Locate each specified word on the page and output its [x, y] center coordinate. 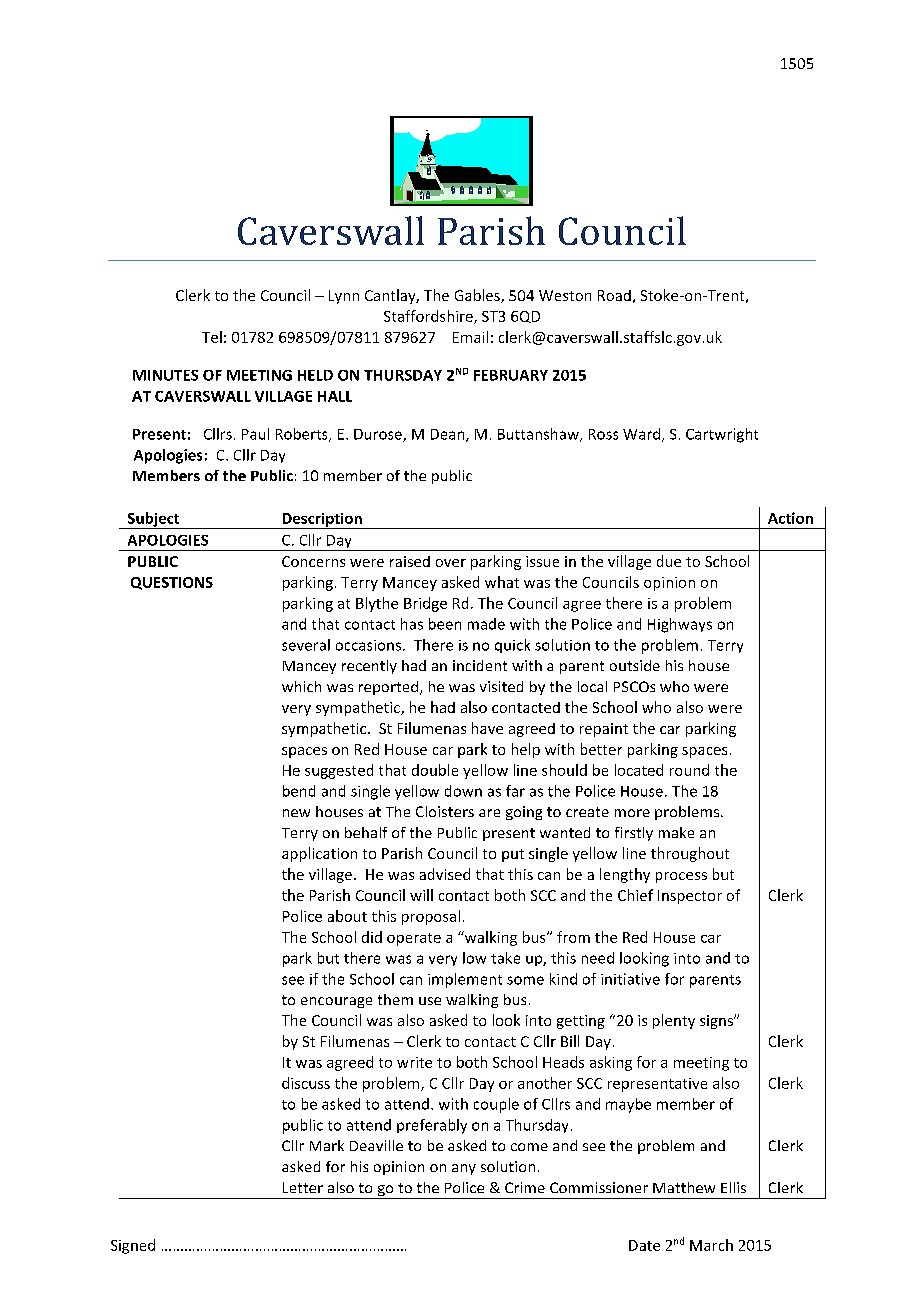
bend [299, 791]
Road [614, 295]
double [435, 770]
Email [470, 337]
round [689, 770]
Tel [212, 337]
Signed [133, 1246]
